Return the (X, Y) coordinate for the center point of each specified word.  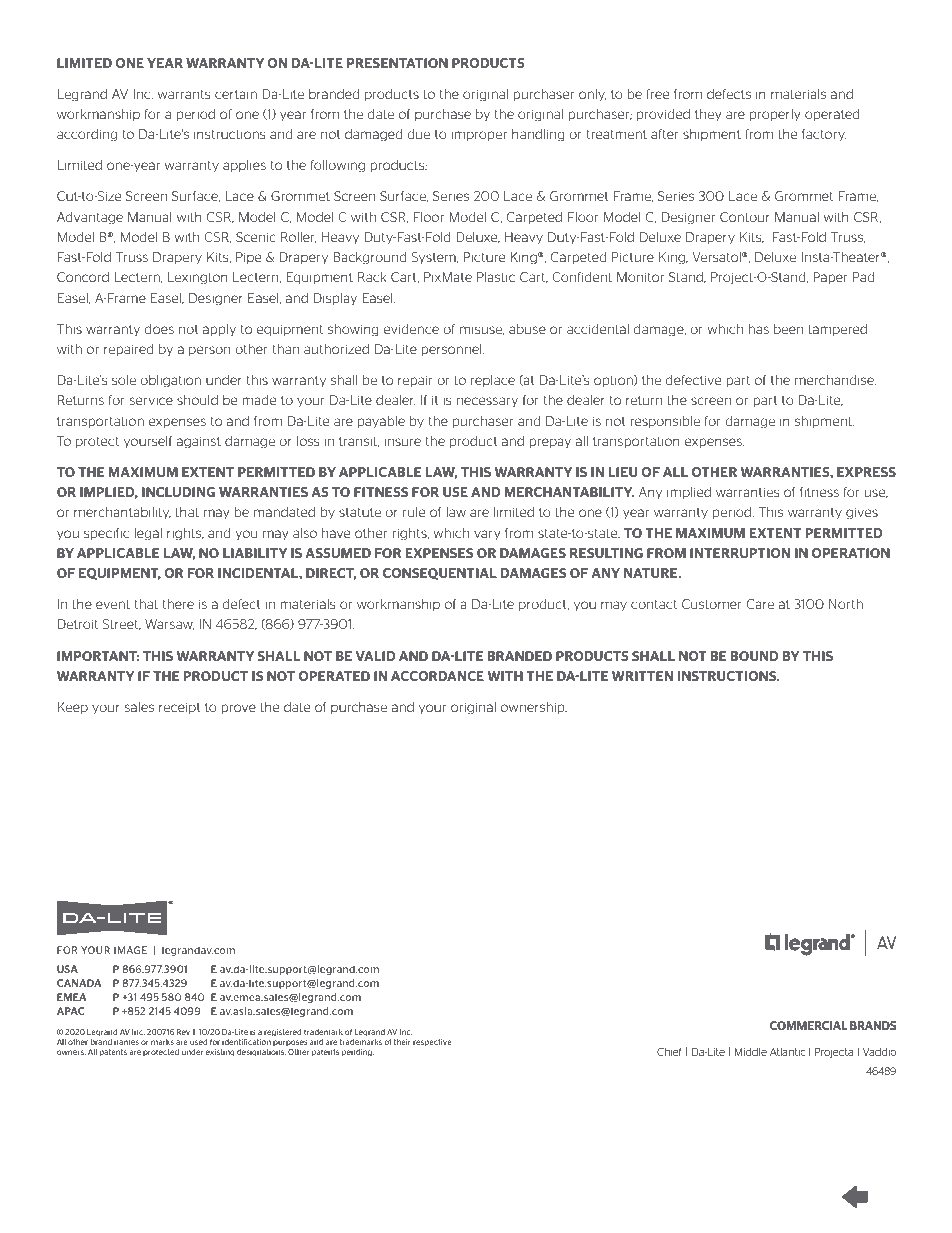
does (159, 329)
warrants (184, 94)
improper (479, 135)
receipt (180, 708)
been (788, 329)
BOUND (755, 656)
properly (775, 115)
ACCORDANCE (437, 676)
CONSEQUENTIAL (440, 574)
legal (148, 534)
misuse (482, 330)
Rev (183, 1032)
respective (432, 1043)
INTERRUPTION (740, 553)
